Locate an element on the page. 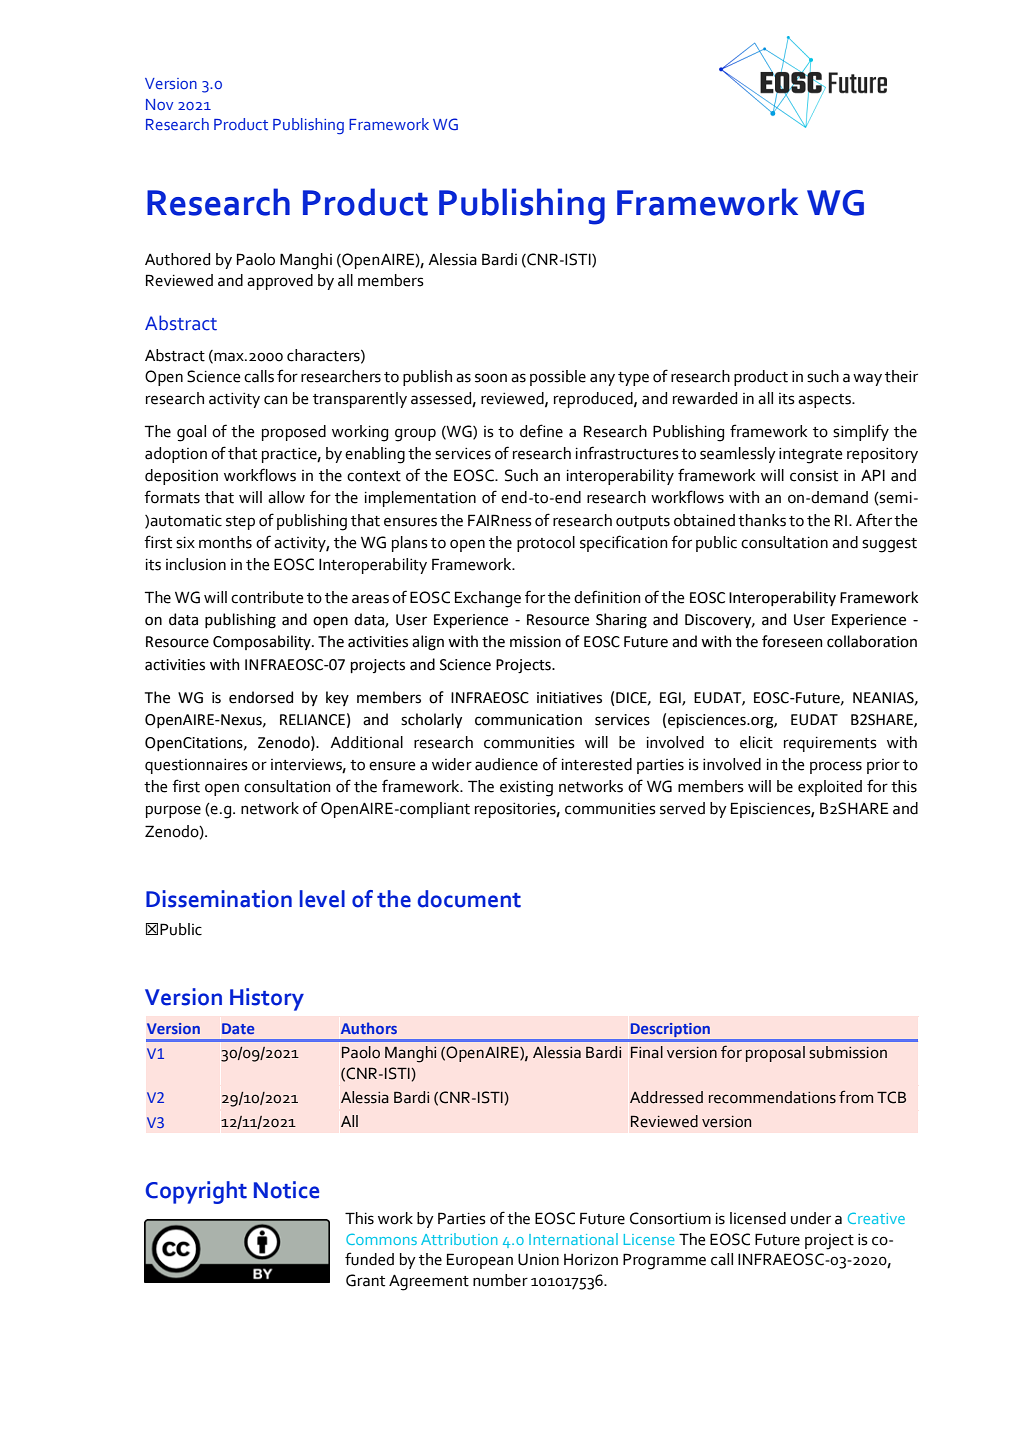 The height and width of the document is (1435, 1015). Notice is located at coordinates (286, 1190).
